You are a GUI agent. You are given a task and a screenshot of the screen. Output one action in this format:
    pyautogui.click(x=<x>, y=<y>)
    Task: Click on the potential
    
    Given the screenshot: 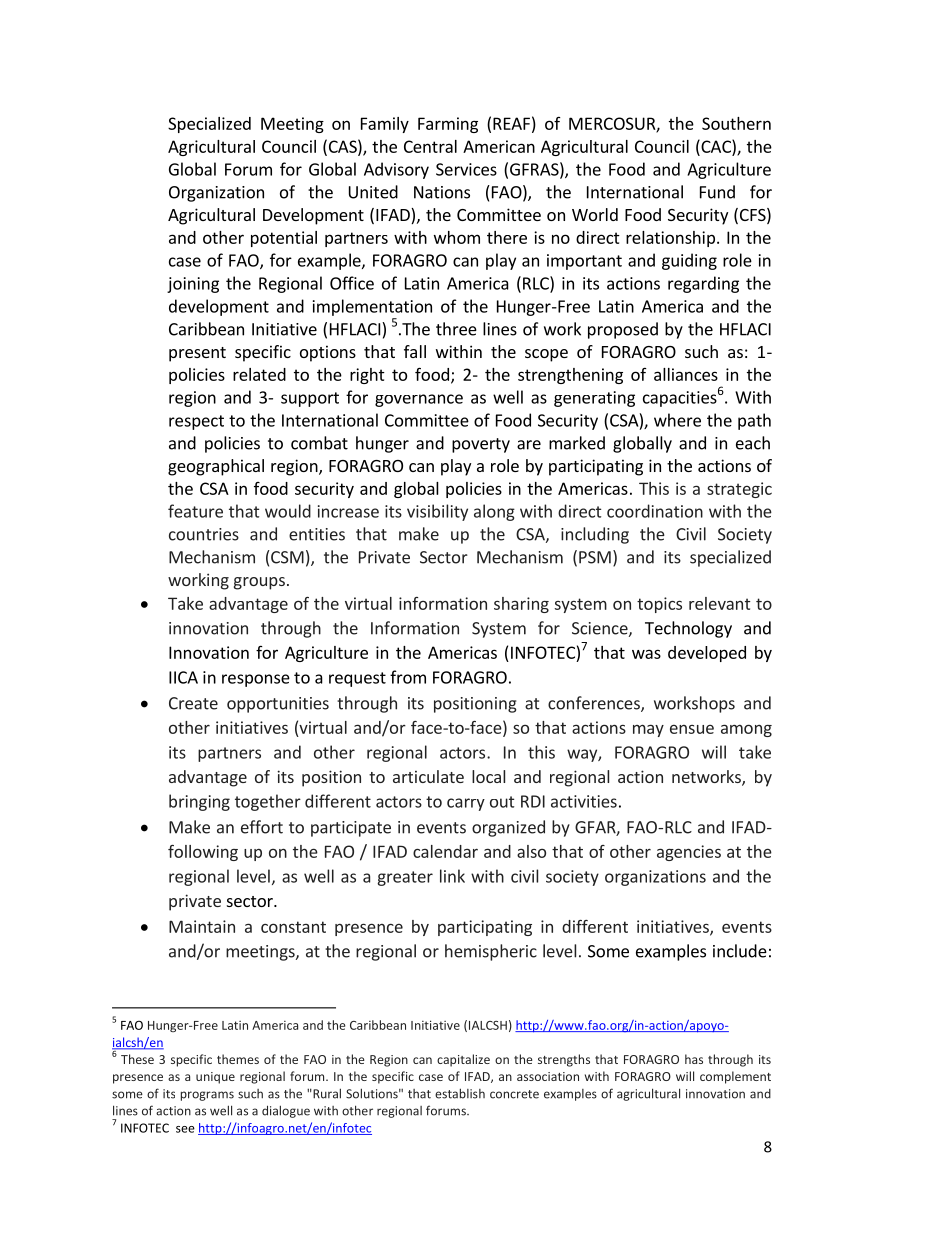 What is the action you would take?
    pyautogui.click(x=284, y=239)
